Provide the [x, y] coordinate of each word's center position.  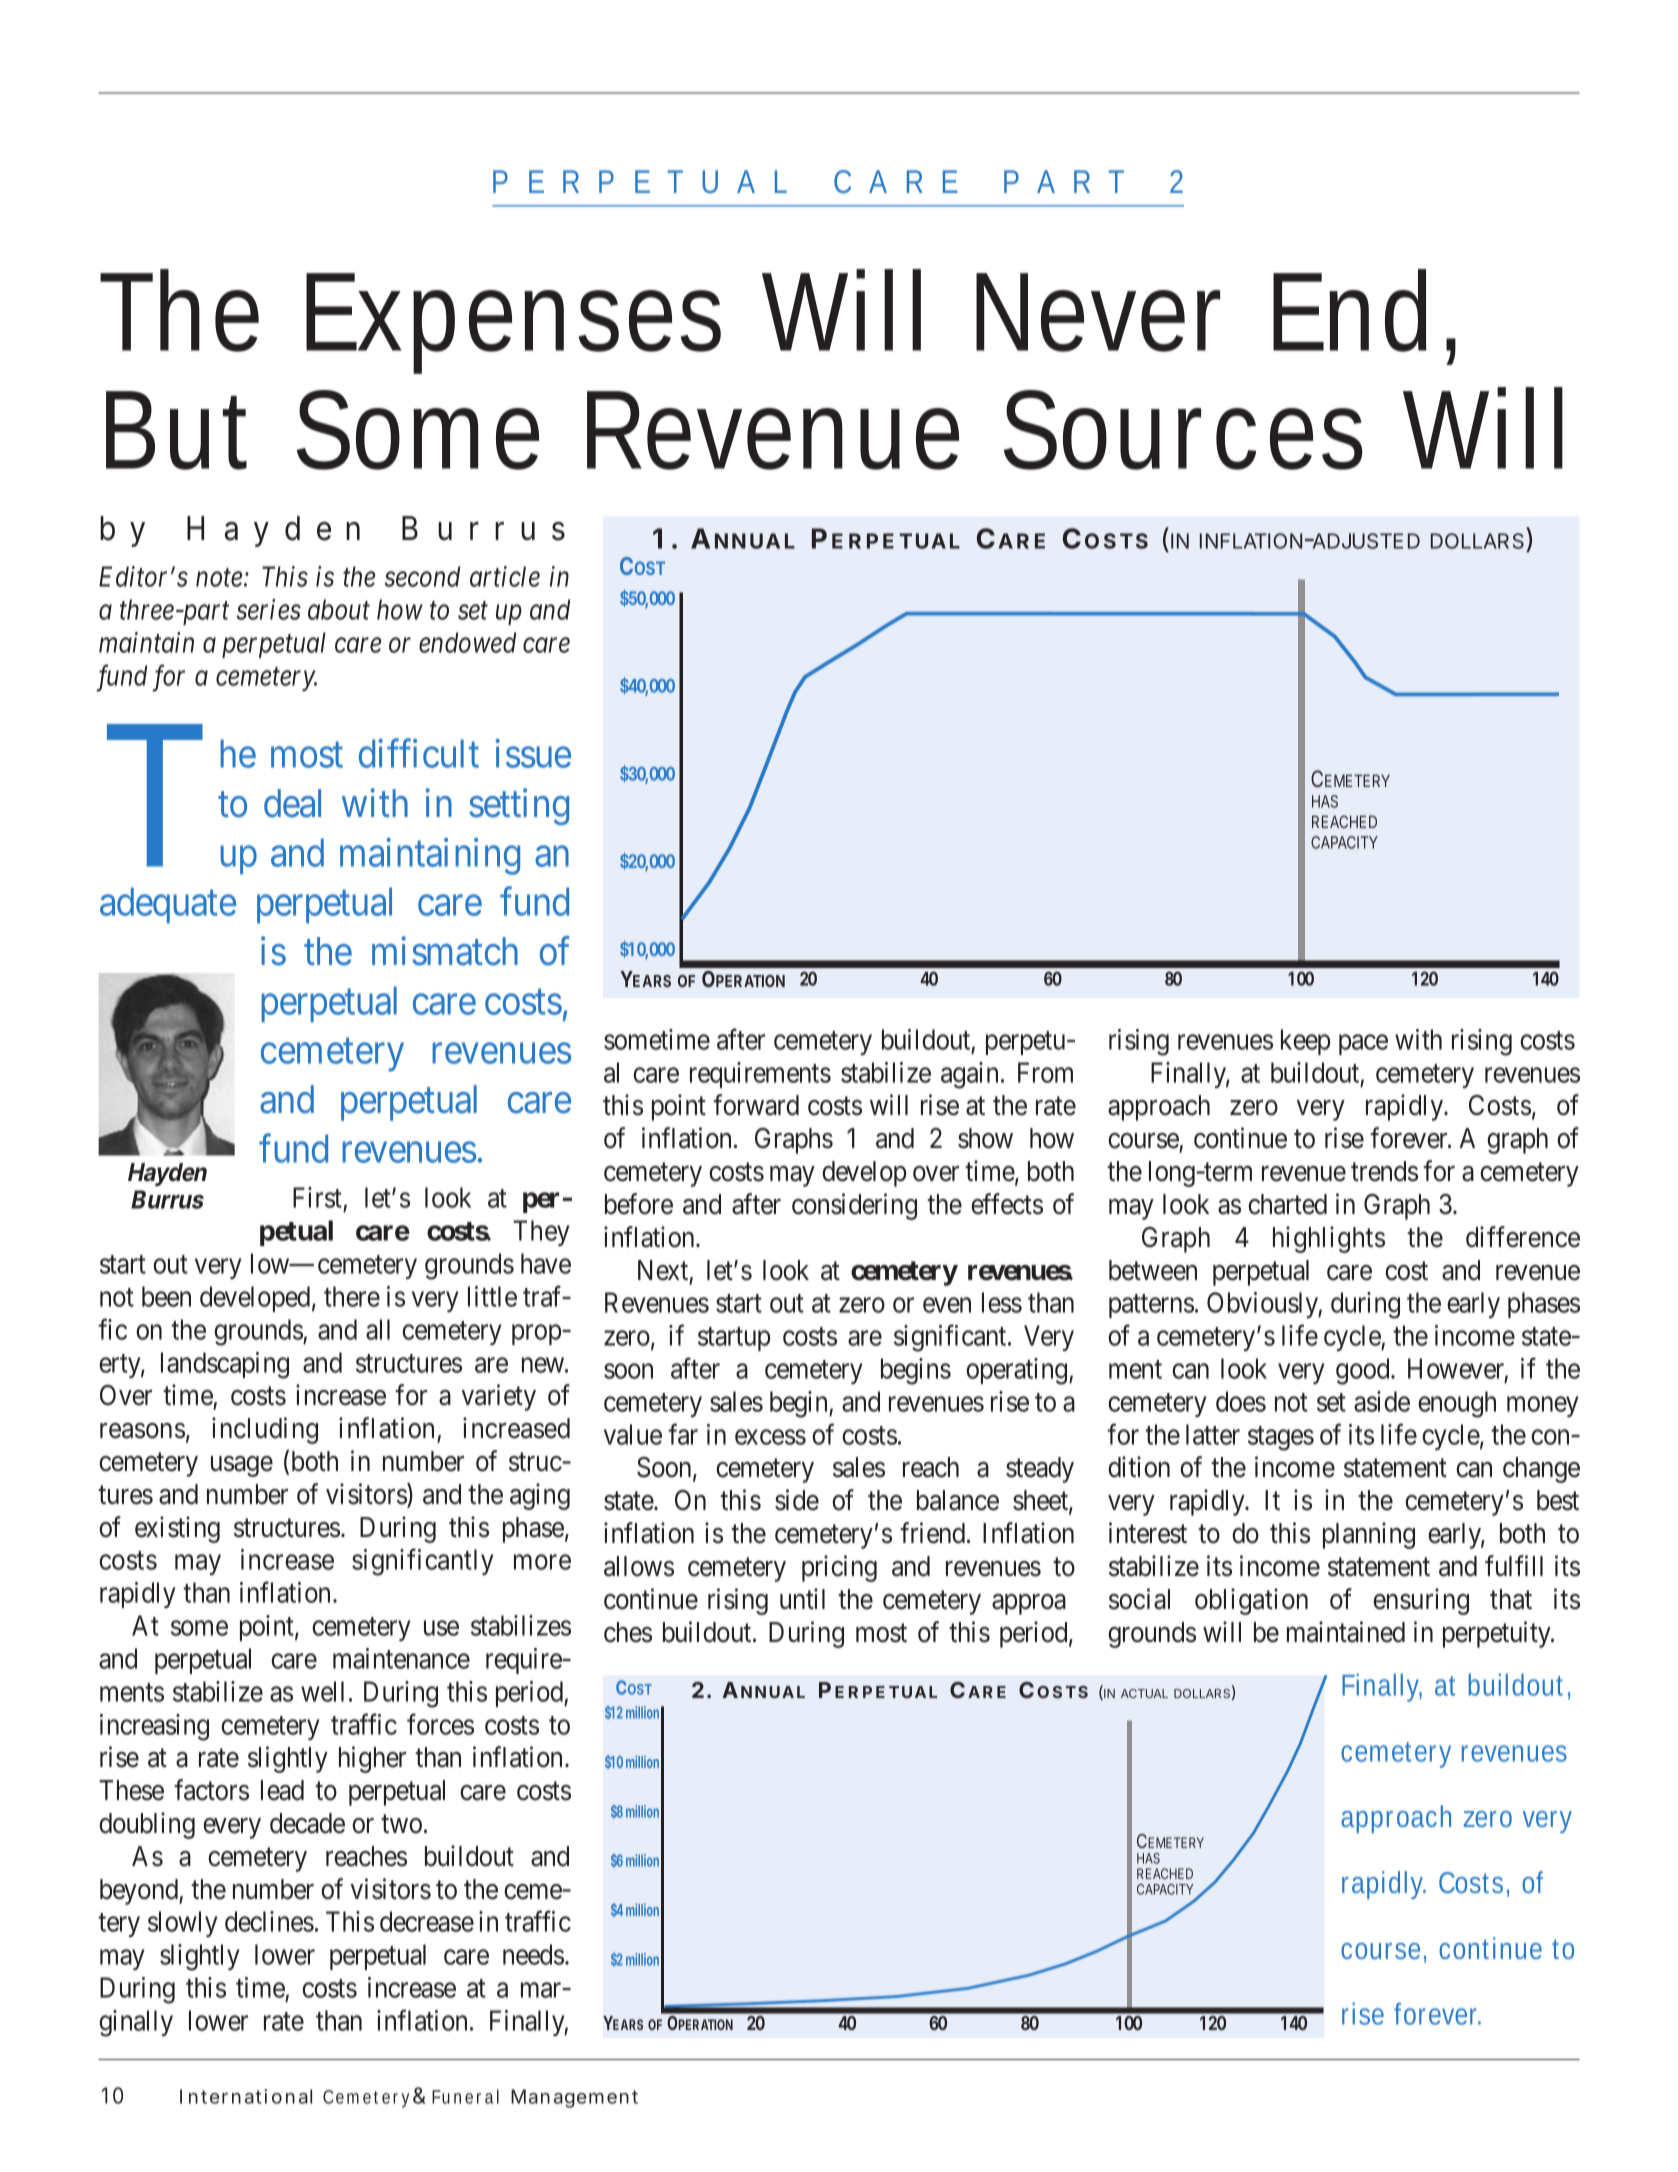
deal [292, 803]
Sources [1183, 430]
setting [519, 806]
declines [269, 1921]
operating [1018, 1371]
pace [1363, 1045]
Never [1098, 312]
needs [533, 1954]
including [265, 1430]
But [176, 430]
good [1364, 1371]
